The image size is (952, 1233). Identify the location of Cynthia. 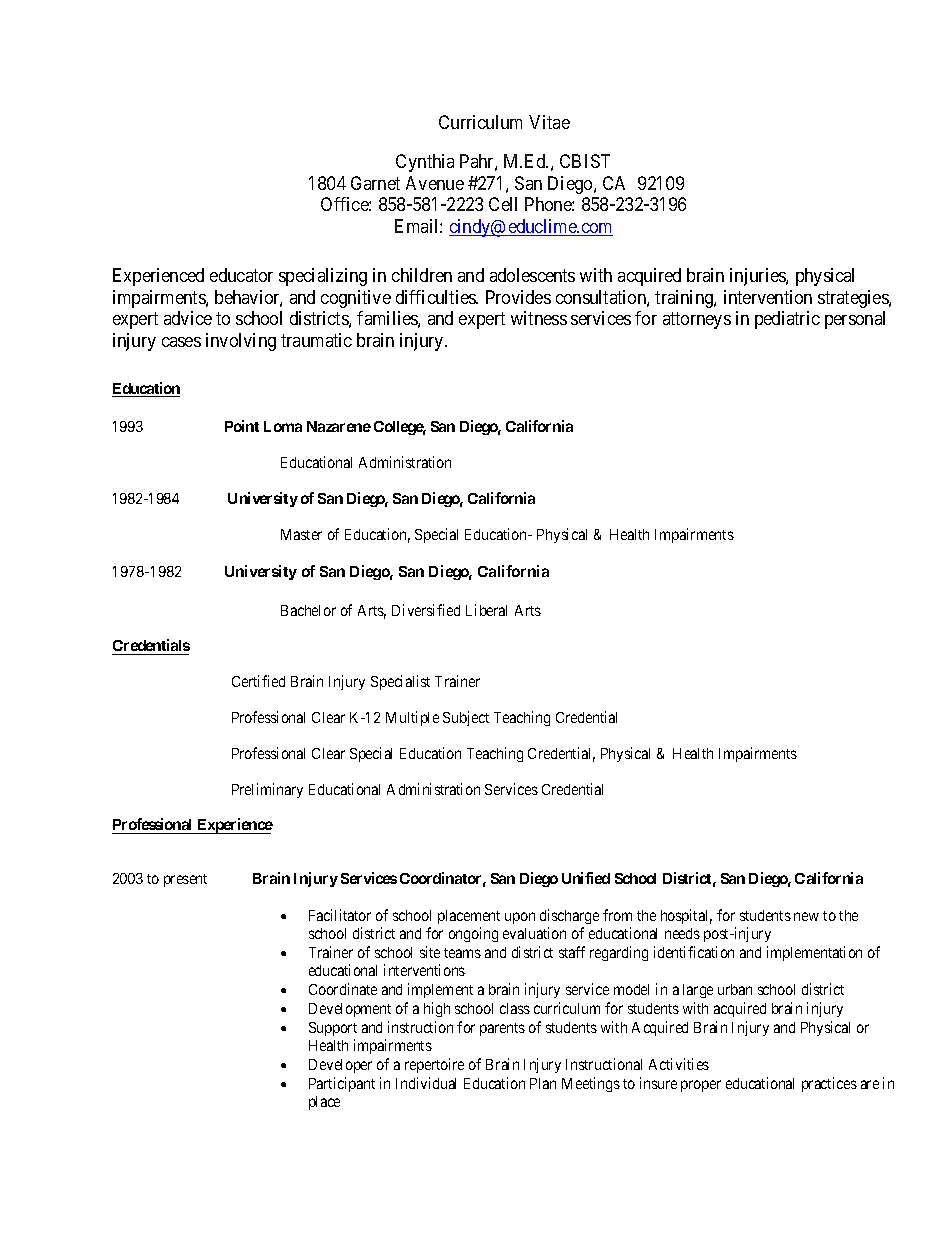
(425, 163).
